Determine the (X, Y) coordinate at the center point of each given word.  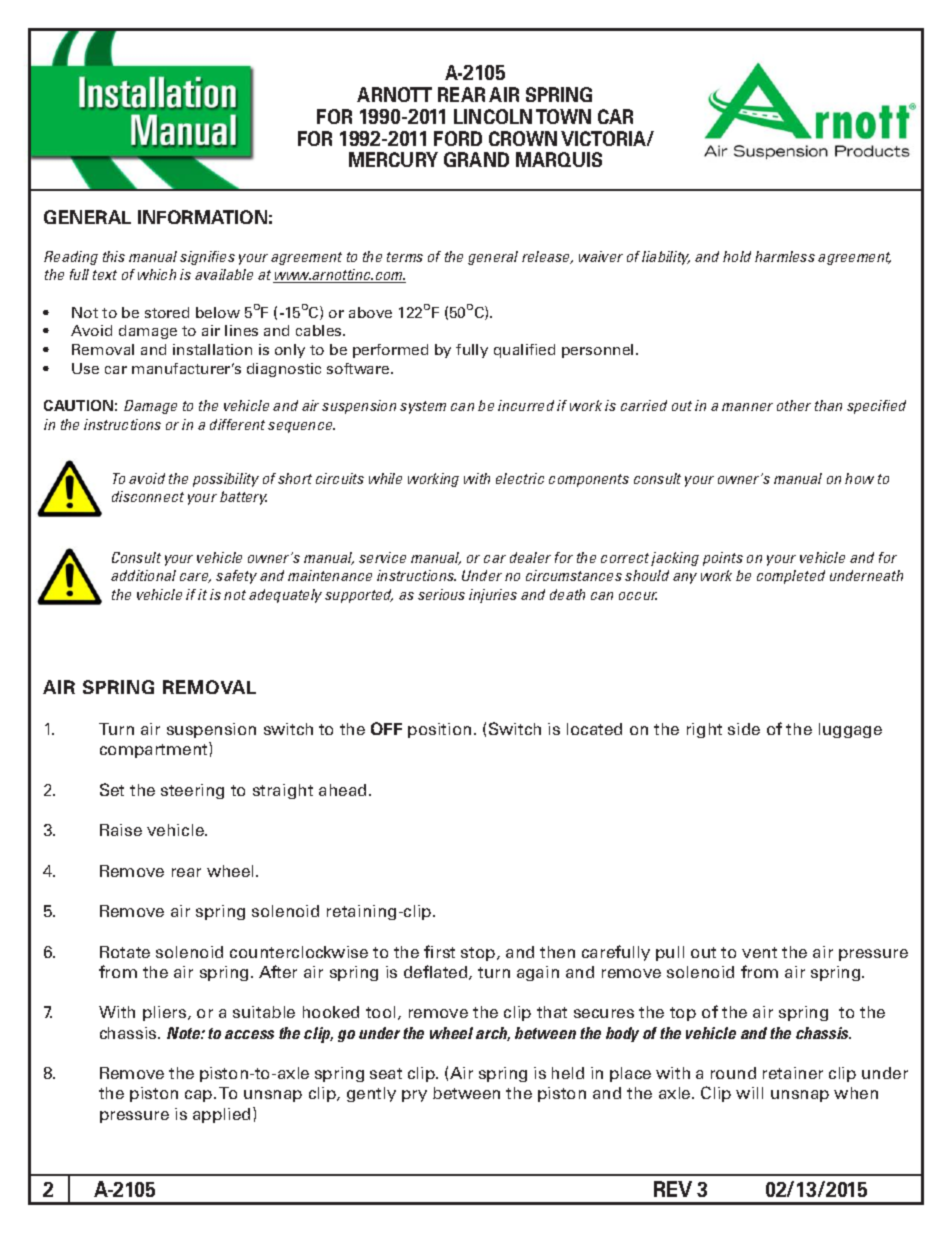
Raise (121, 830)
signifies (207, 258)
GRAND (476, 159)
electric (520, 478)
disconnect (148, 496)
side (744, 729)
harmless (785, 256)
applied (223, 1115)
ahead (342, 790)
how (859, 478)
